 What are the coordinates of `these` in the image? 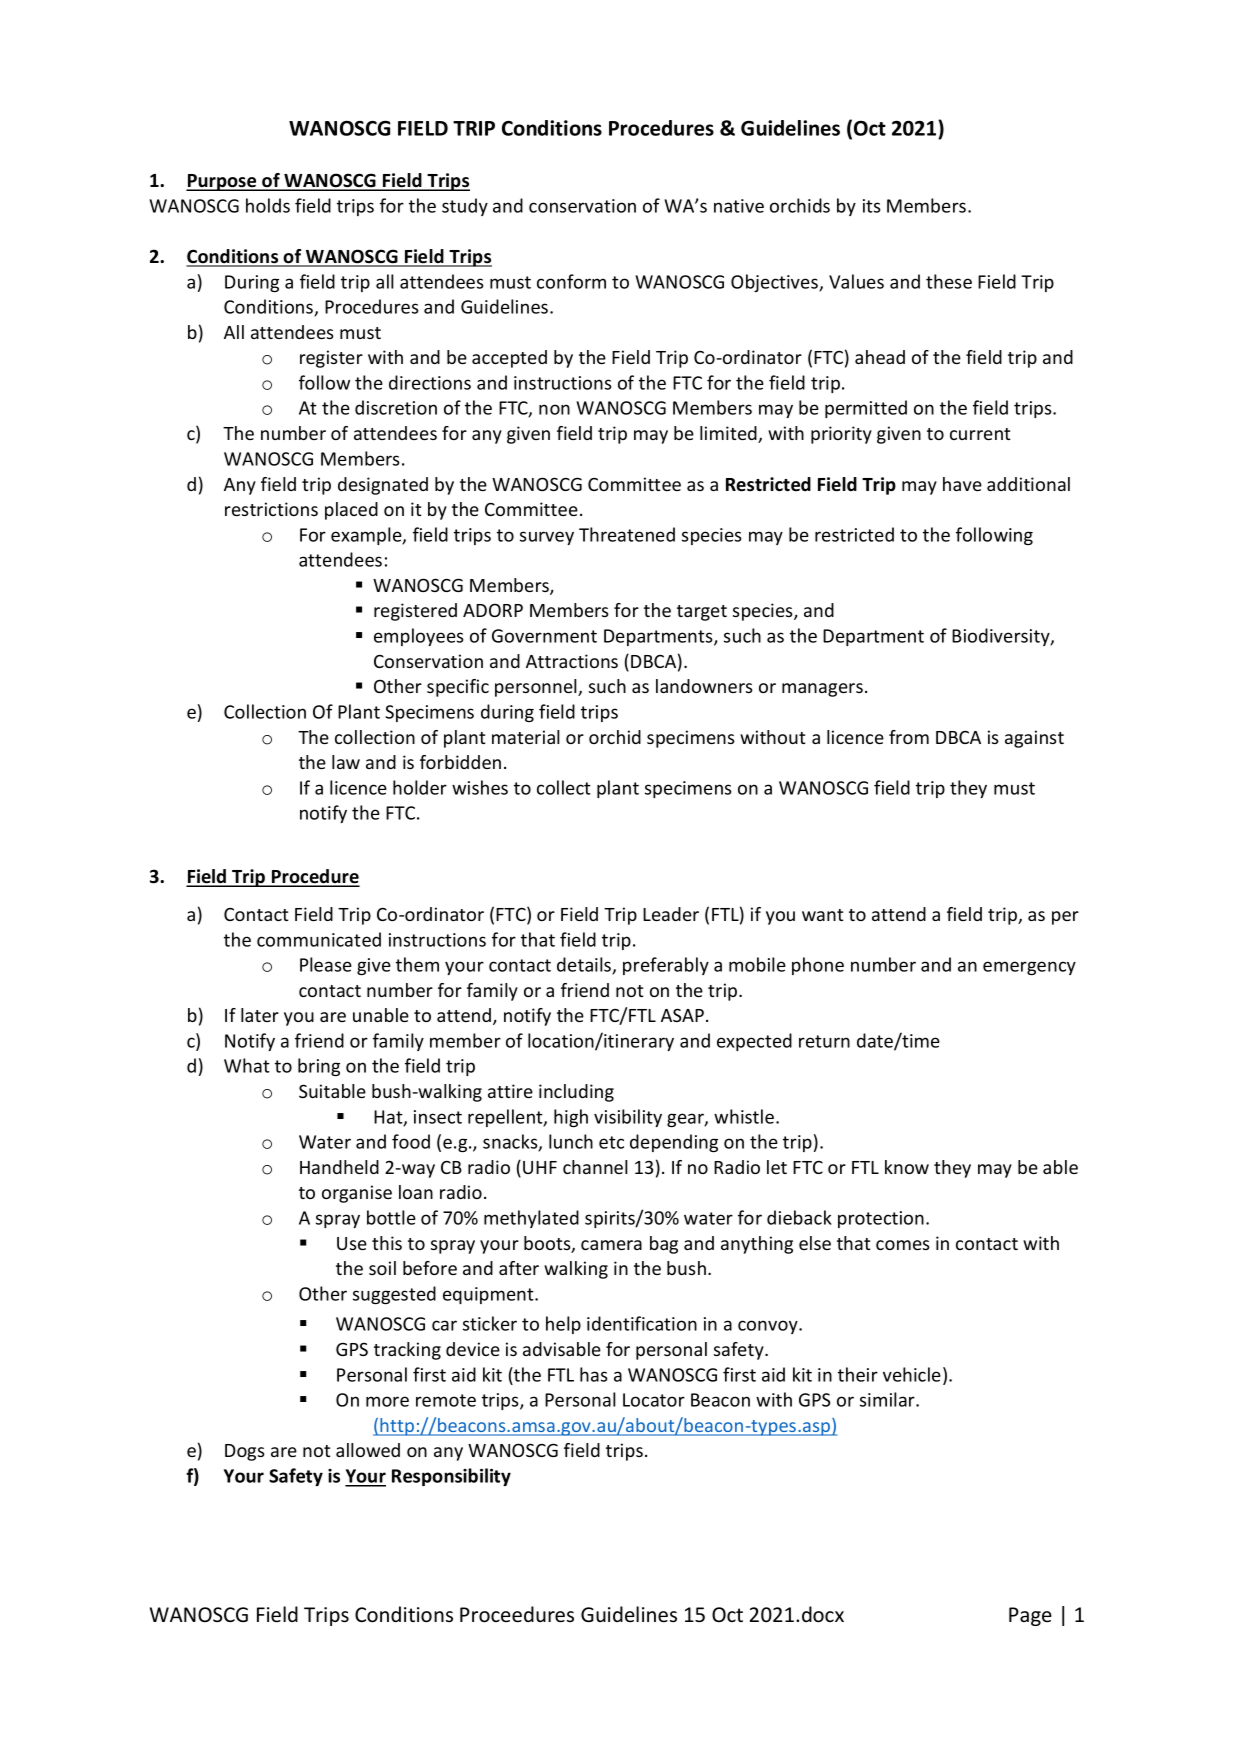 It's located at (949, 281).
